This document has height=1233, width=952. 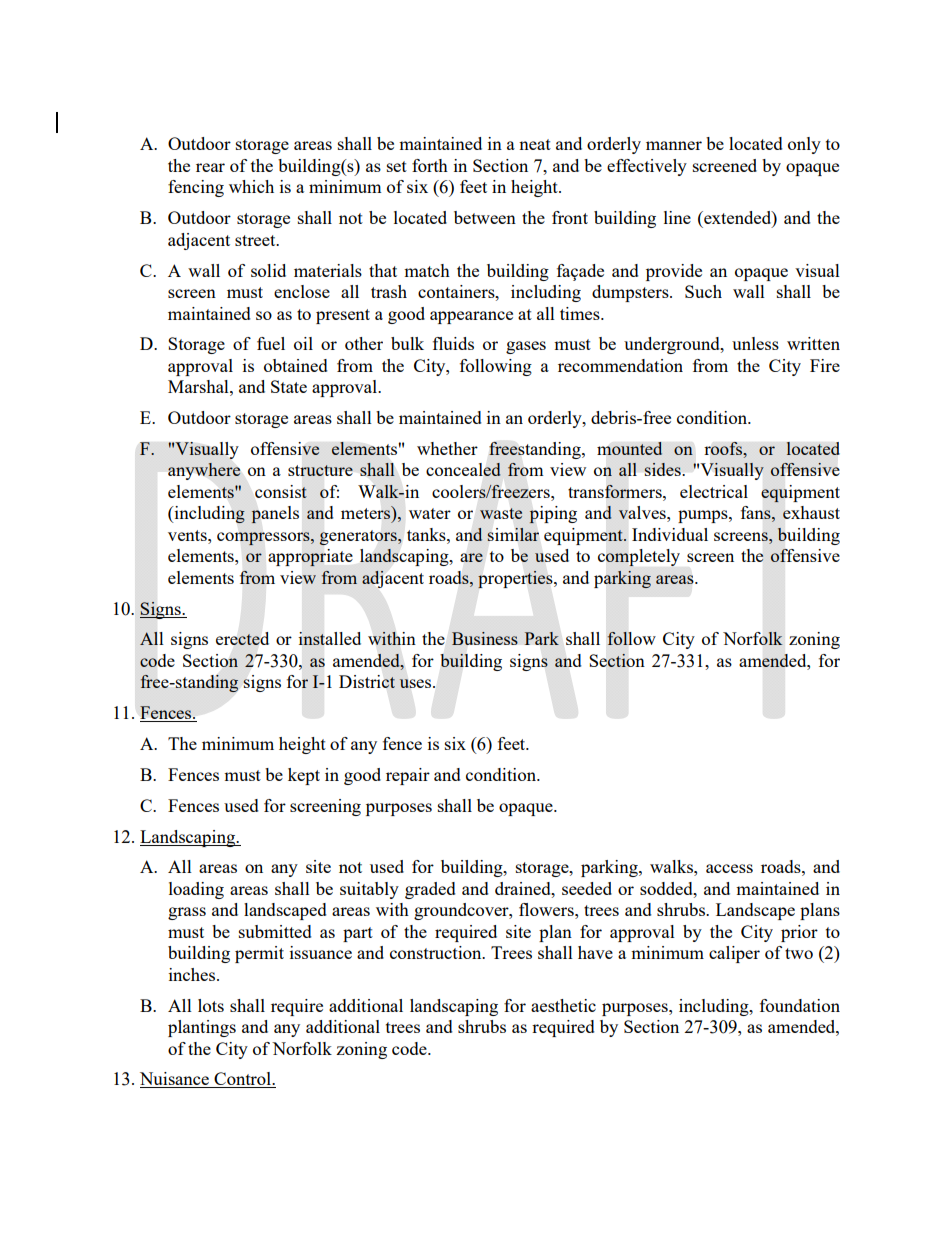 What do you see at coordinates (535, 144) in the document?
I see `neat` at bounding box center [535, 144].
